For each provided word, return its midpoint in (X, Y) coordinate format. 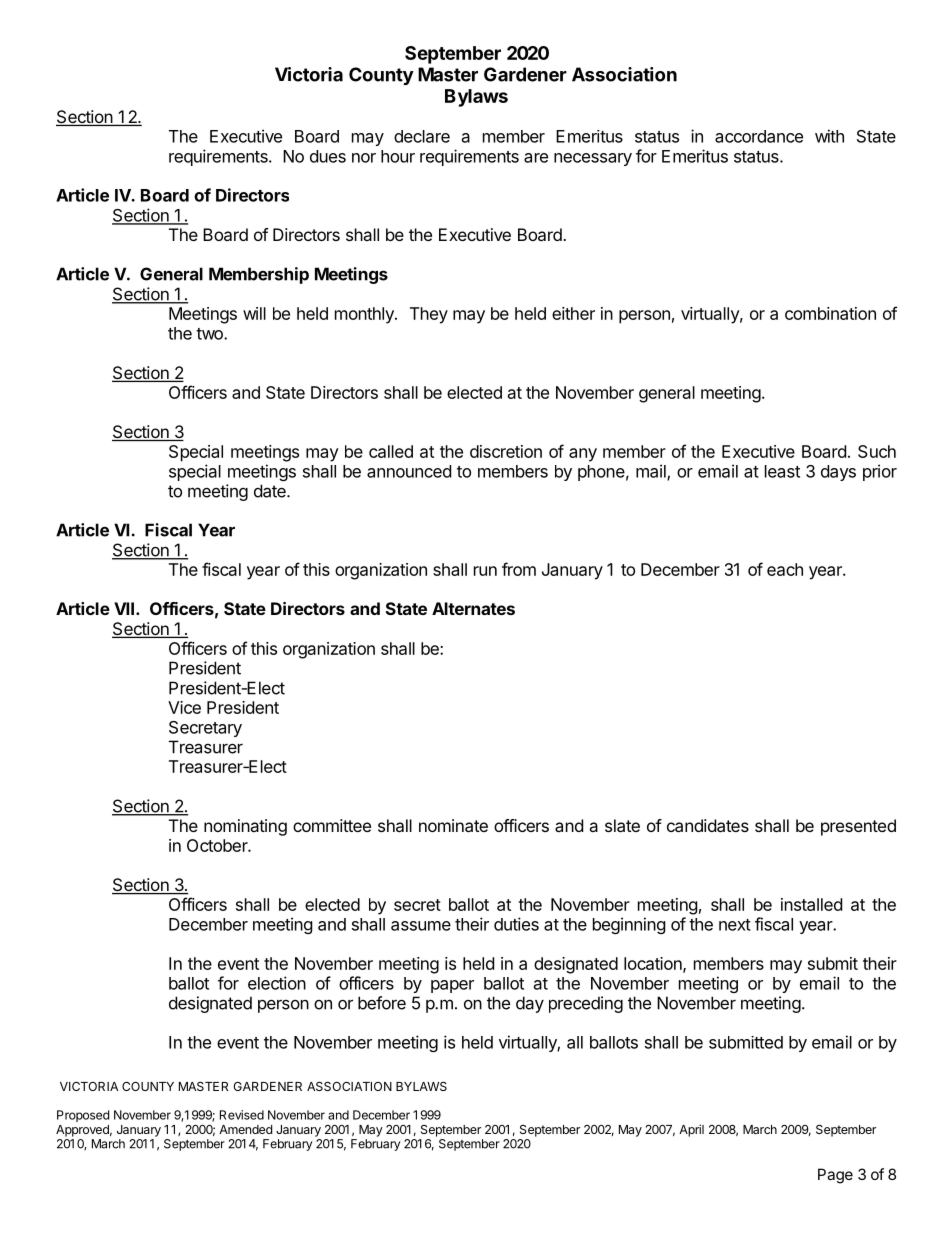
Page (835, 1176)
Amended (245, 1129)
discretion (506, 451)
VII (124, 608)
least (782, 471)
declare (422, 136)
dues (328, 156)
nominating (245, 827)
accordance (759, 136)
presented (858, 827)
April (691, 1130)
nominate (453, 825)
